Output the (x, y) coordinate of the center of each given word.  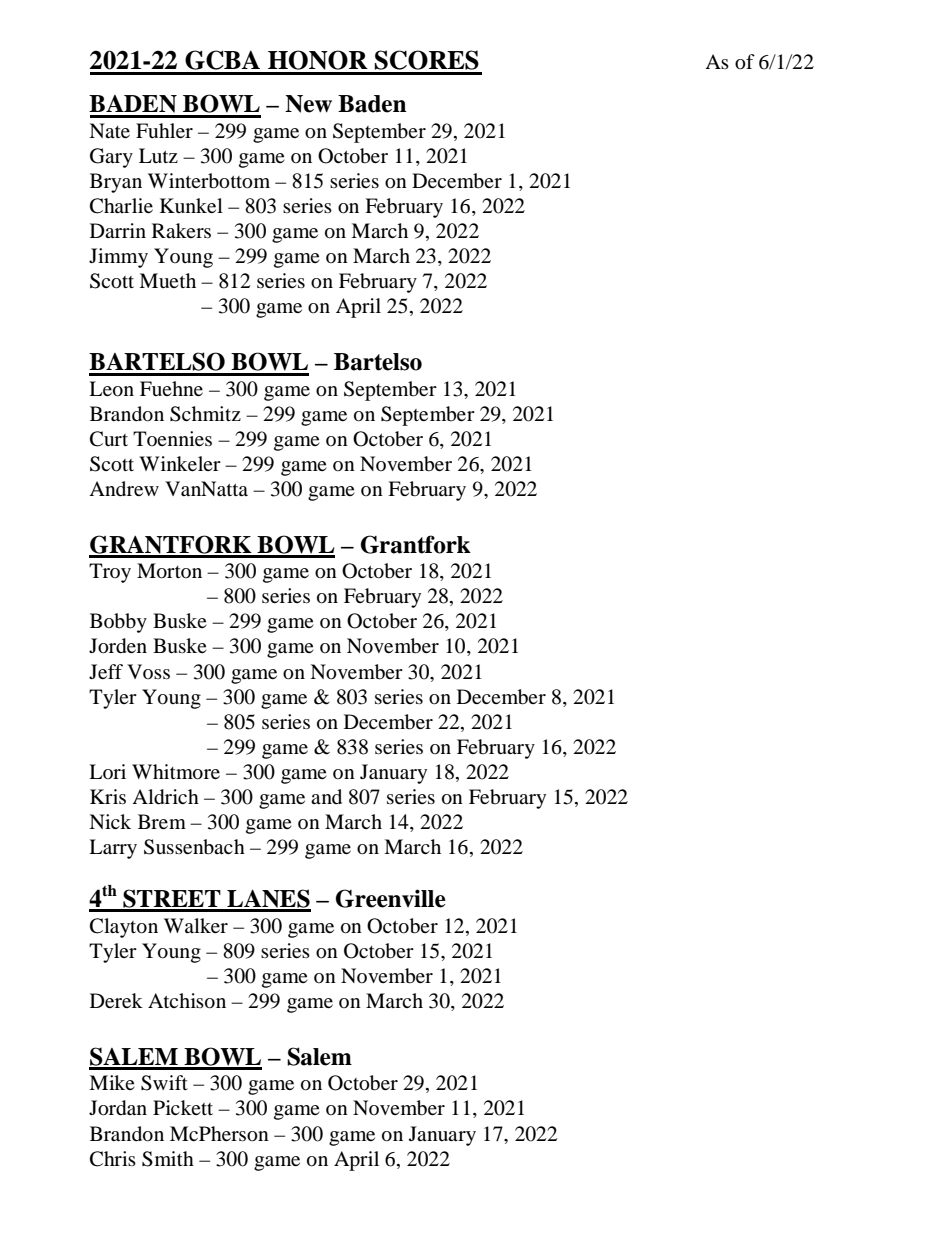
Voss (148, 671)
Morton (169, 571)
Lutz (158, 155)
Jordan (118, 1108)
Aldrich (165, 797)
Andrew (124, 489)
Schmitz (205, 414)
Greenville (391, 898)
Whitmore (176, 772)
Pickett (183, 1107)
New (308, 104)
